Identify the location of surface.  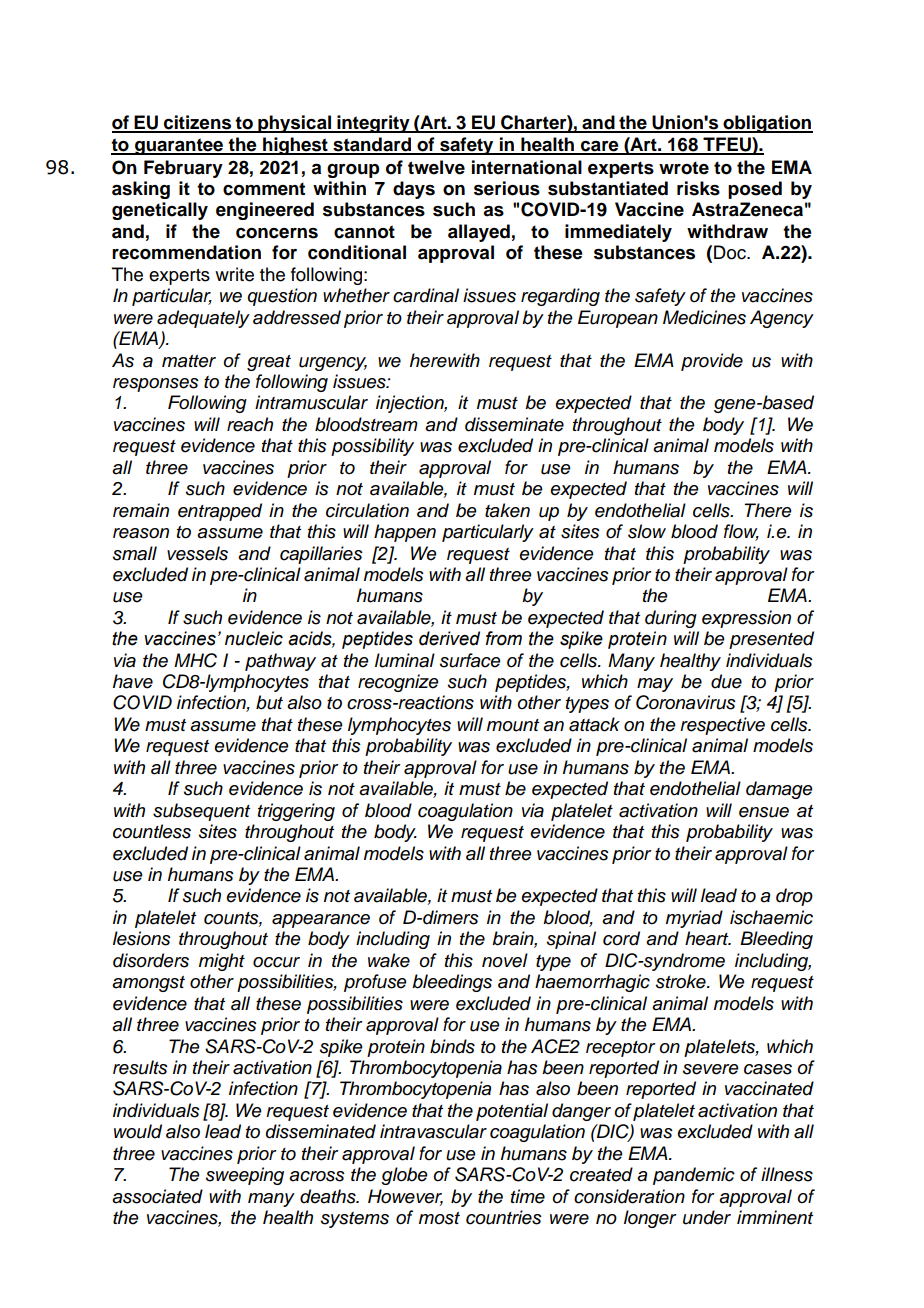
(470, 660).
